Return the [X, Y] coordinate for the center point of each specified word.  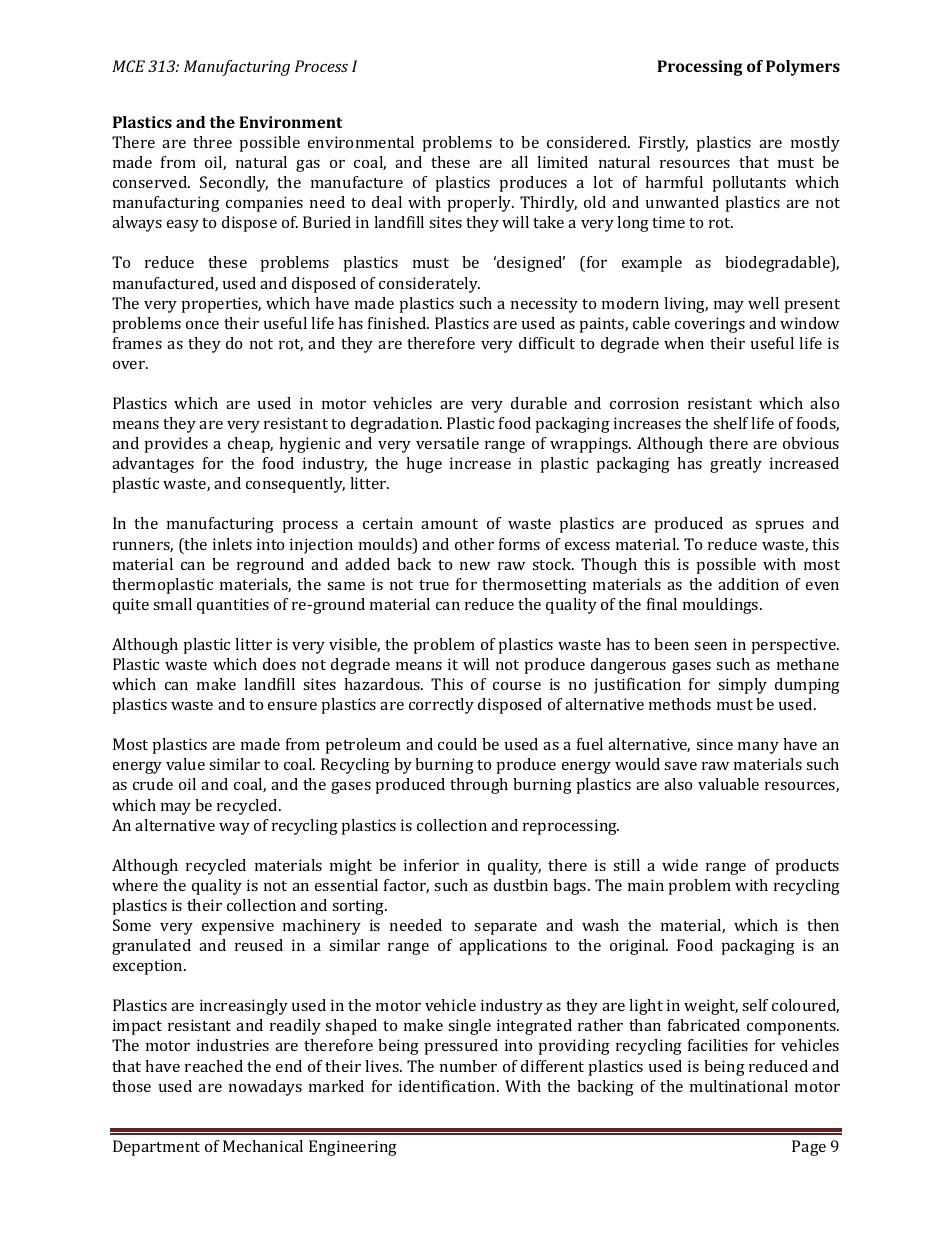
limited [562, 162]
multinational [739, 1086]
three [212, 142]
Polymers [803, 68]
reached [214, 1066]
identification [448, 1086]
